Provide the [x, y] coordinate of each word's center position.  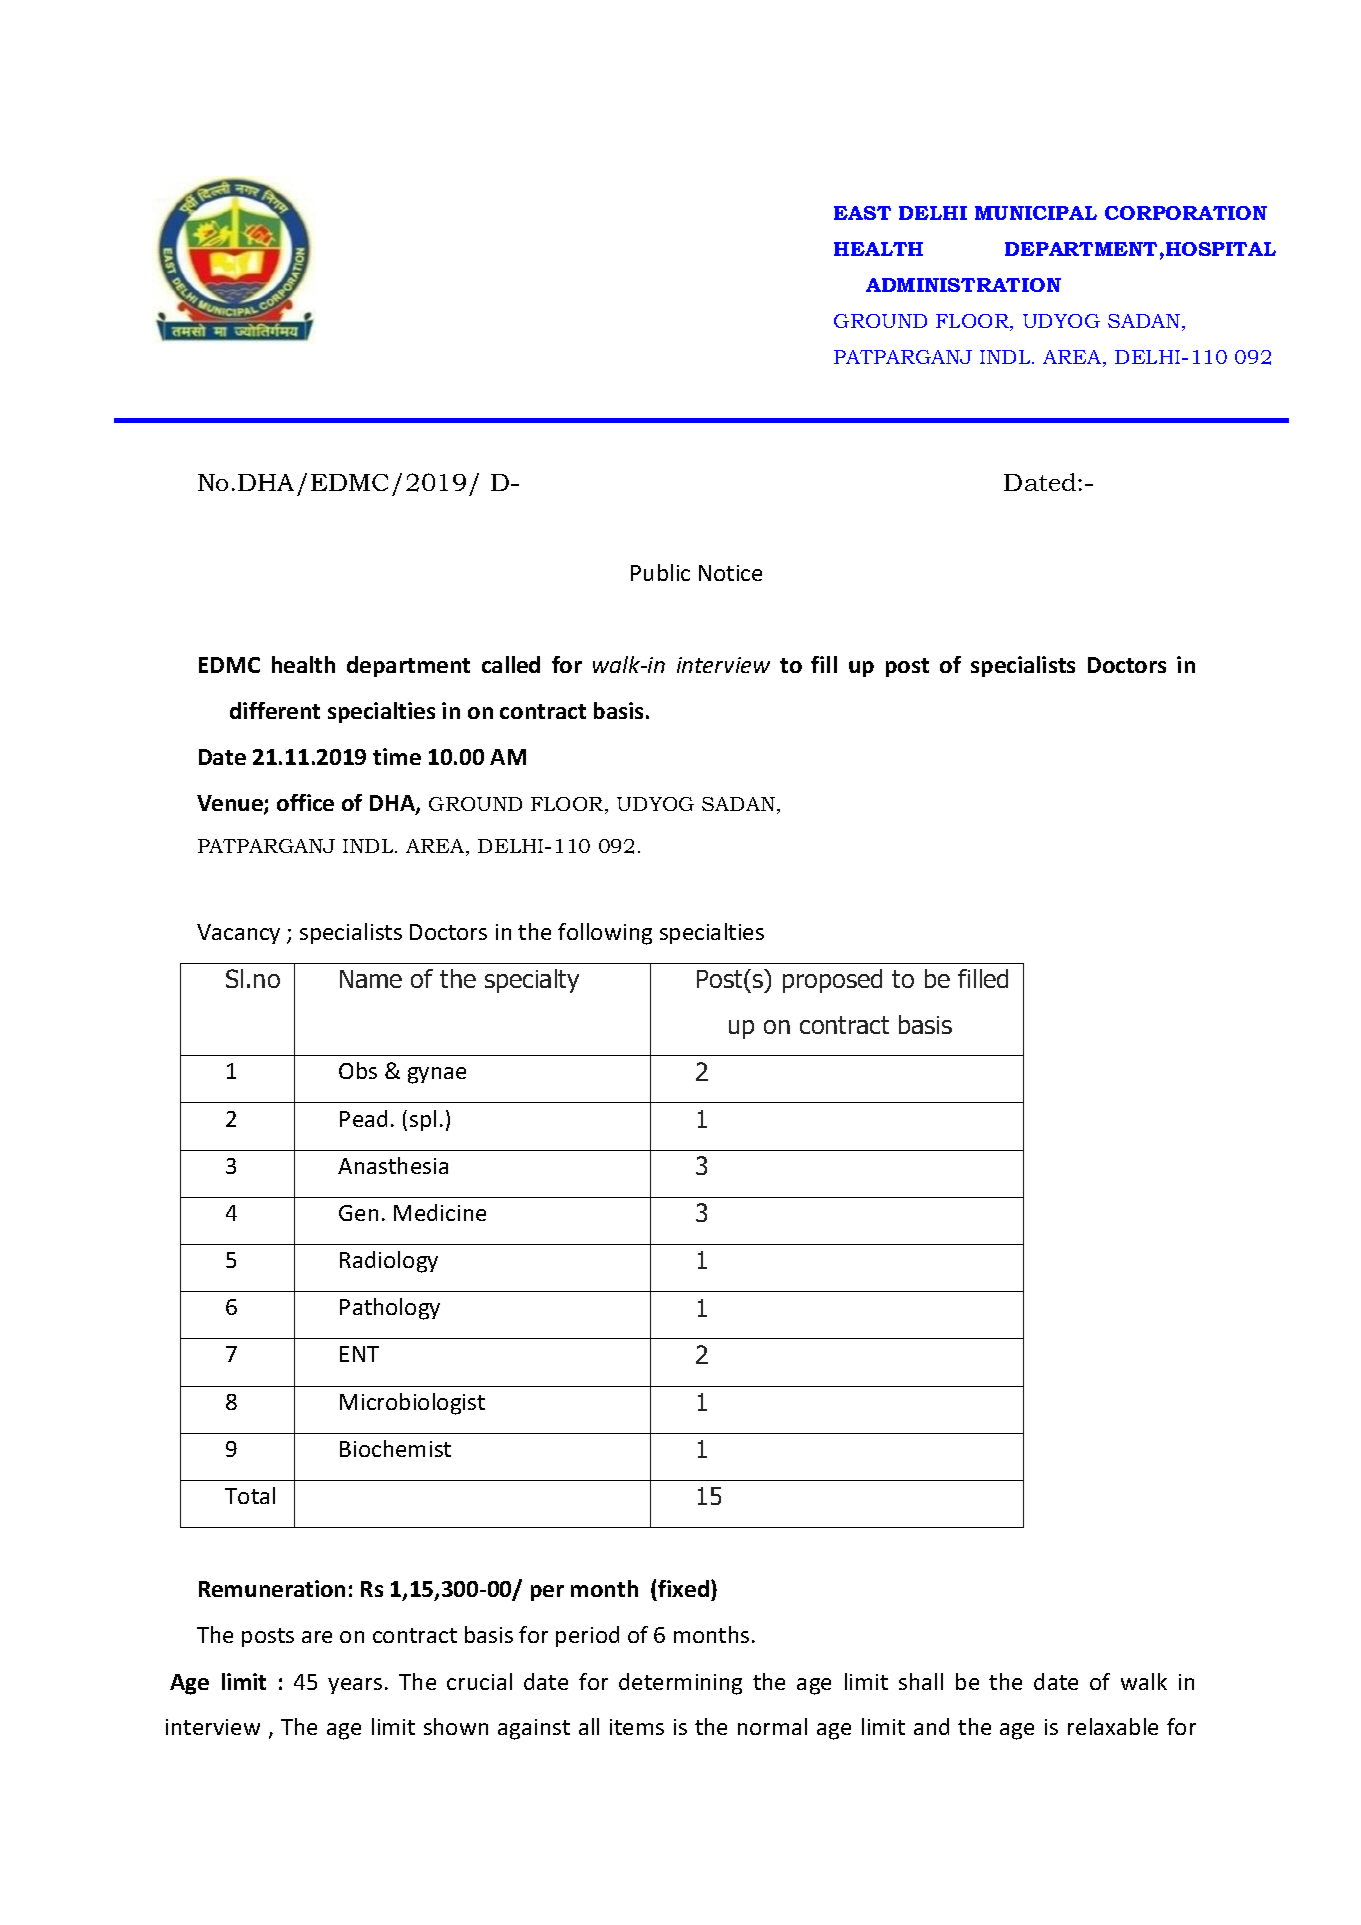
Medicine [440, 1212]
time [397, 756]
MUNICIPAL [1036, 213]
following [605, 934]
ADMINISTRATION [963, 285]
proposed [832, 981]
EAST [862, 213]
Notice [730, 573]
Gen [358, 1213]
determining [680, 1684]
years [355, 1686]
